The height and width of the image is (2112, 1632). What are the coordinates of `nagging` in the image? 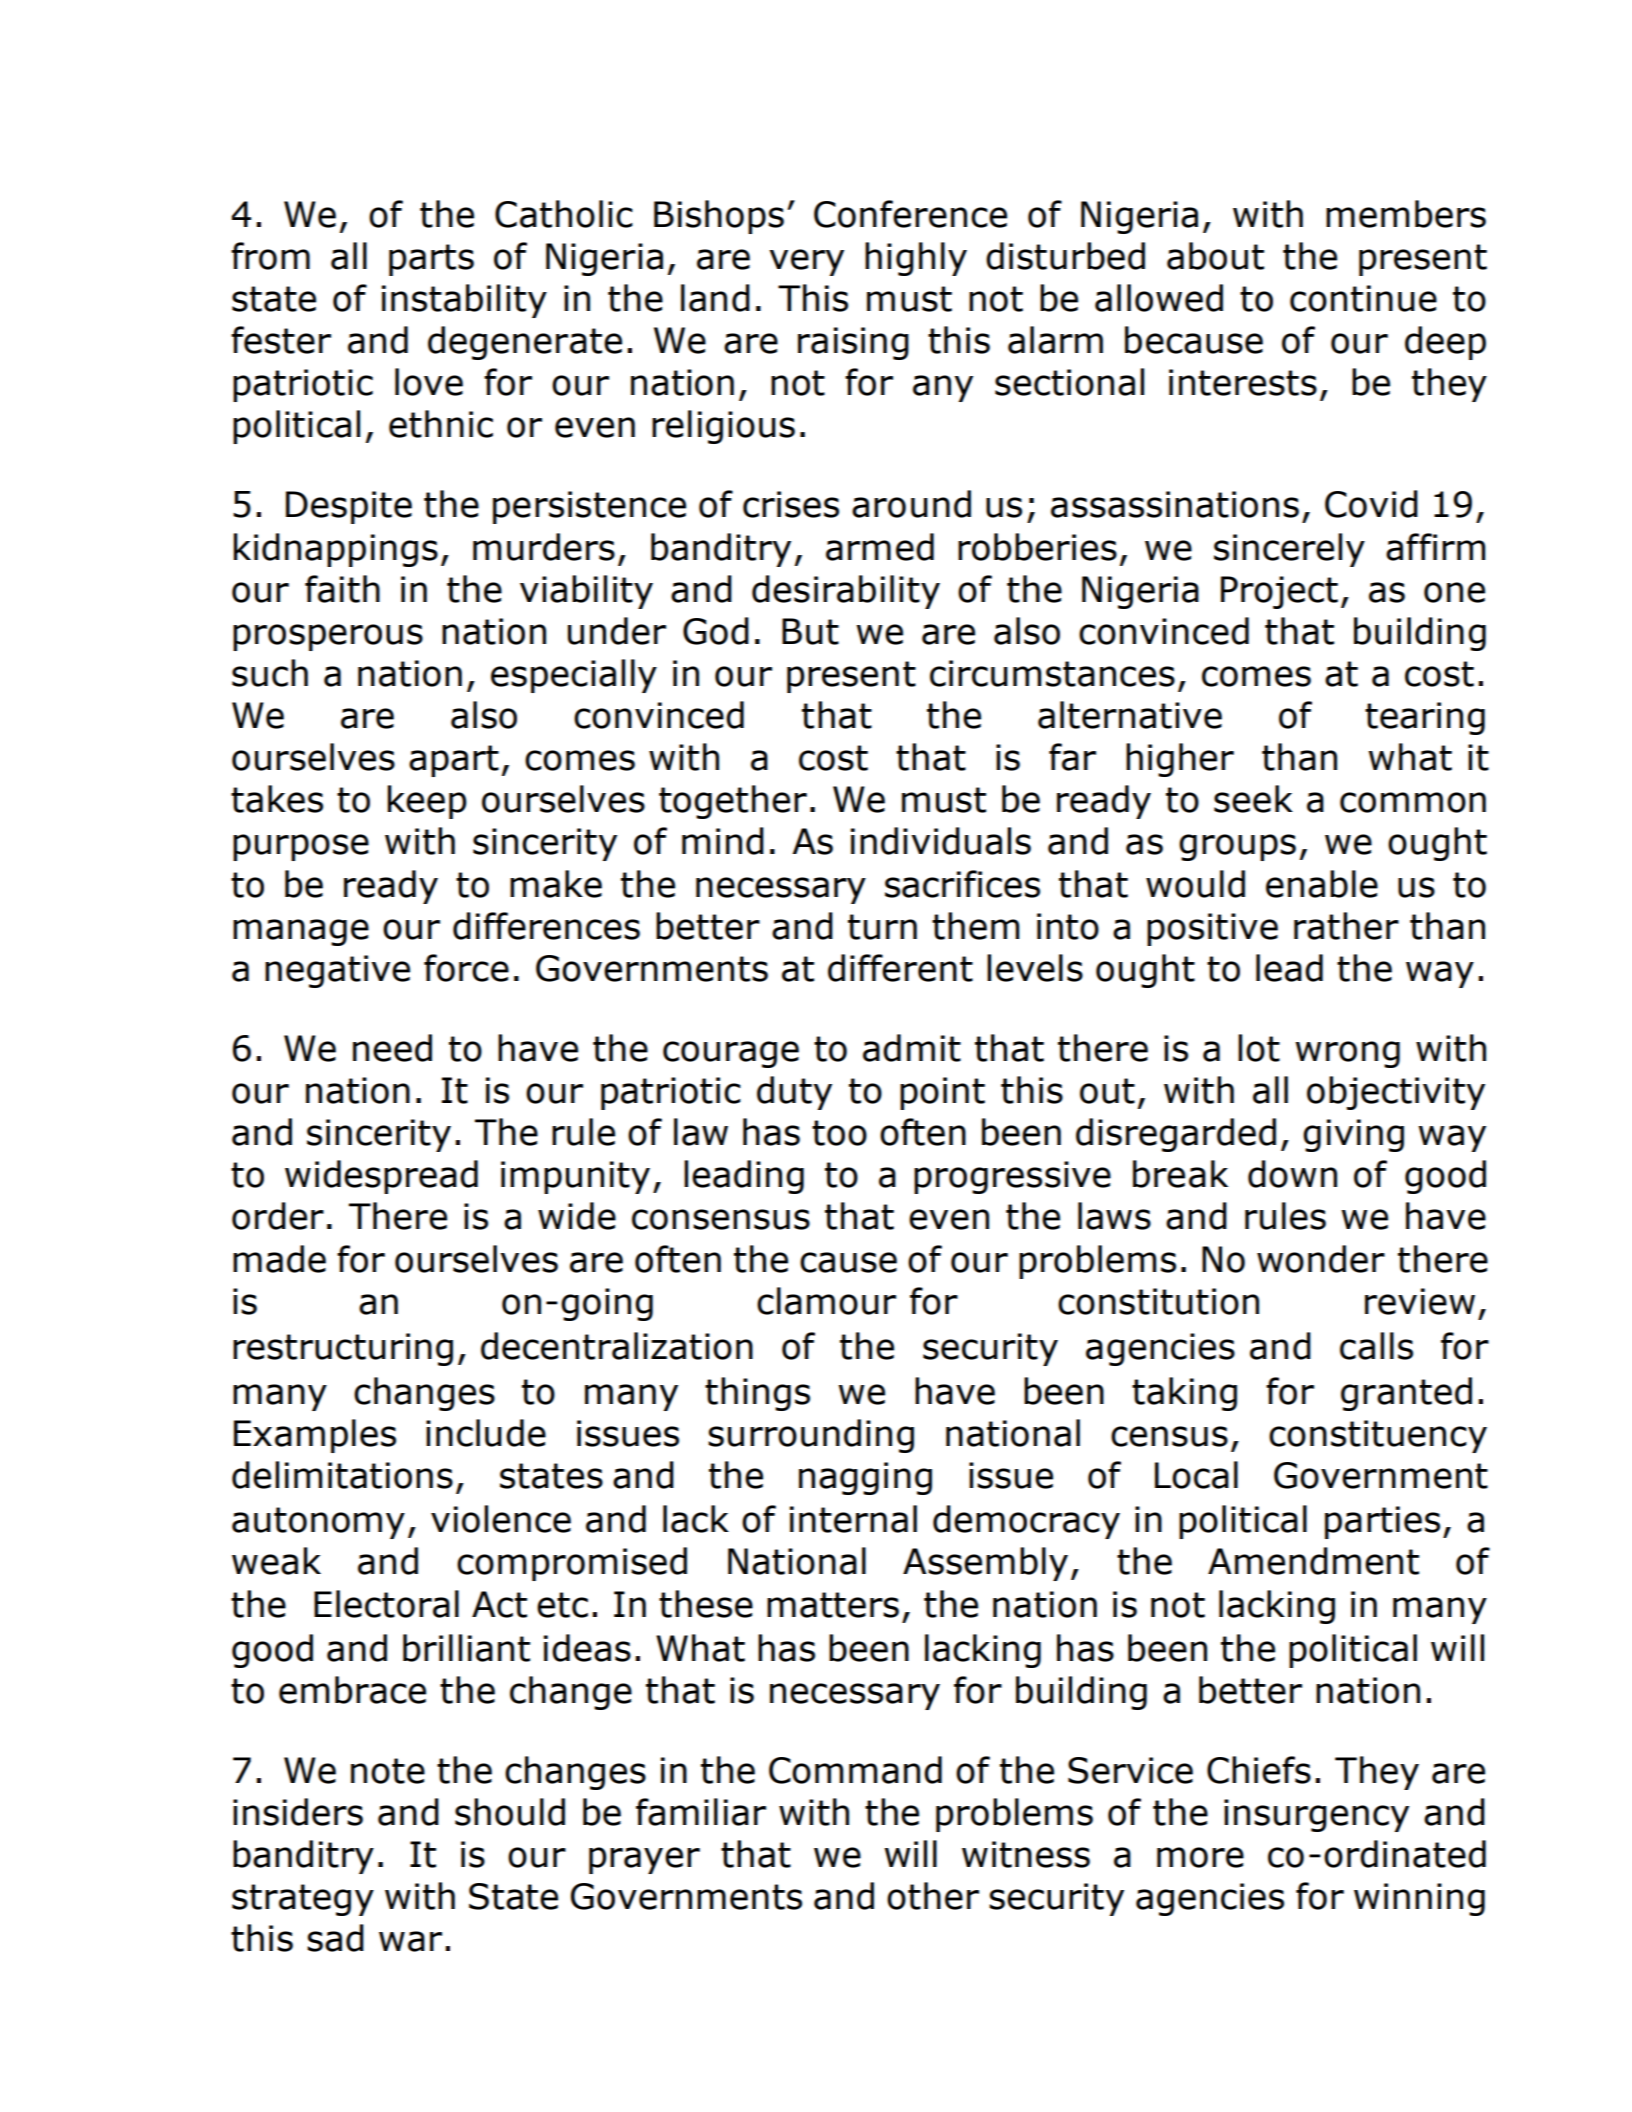 It's located at (865, 1478).
